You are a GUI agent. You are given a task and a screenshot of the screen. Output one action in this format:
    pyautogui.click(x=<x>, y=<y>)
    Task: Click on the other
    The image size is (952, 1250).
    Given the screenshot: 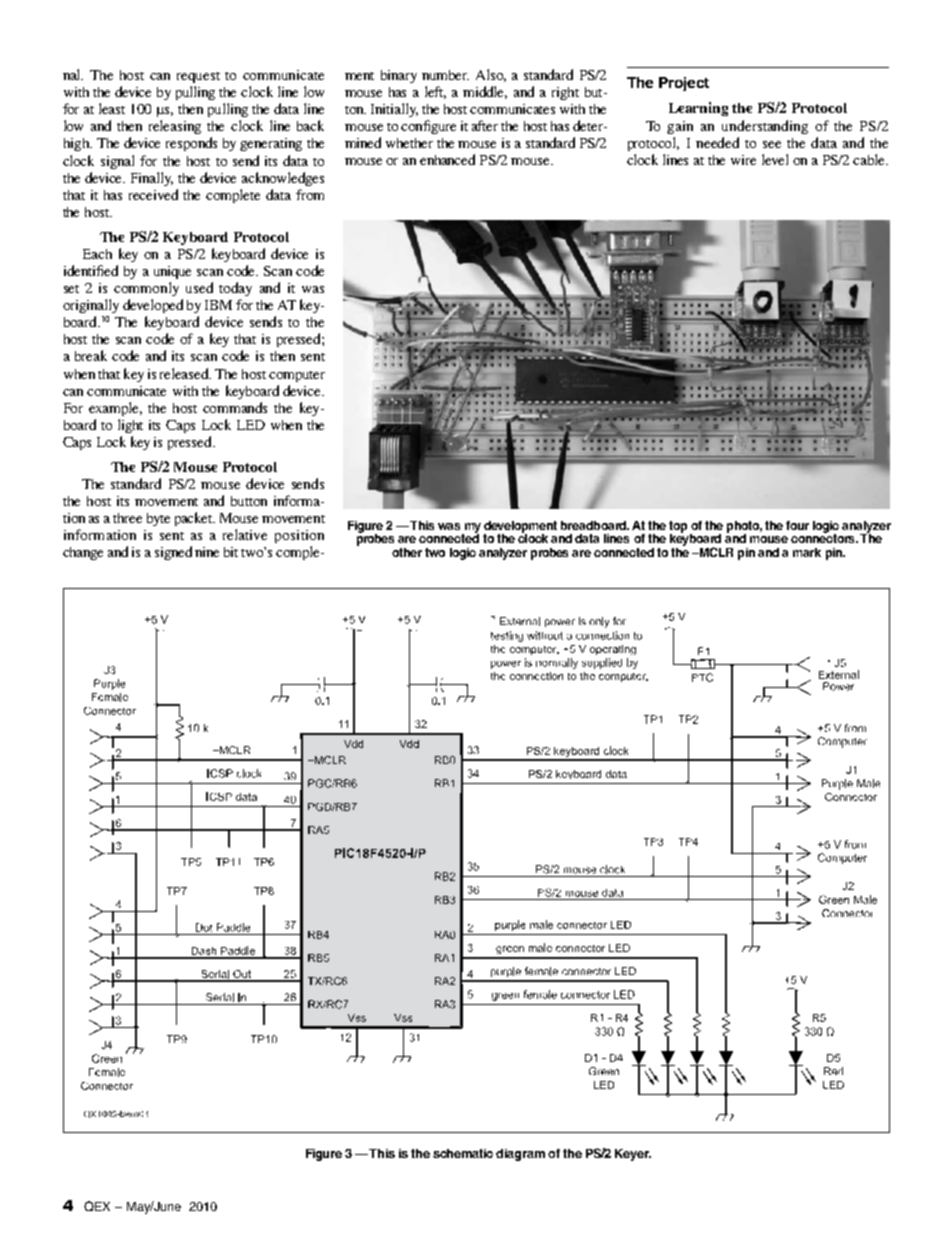 What is the action you would take?
    pyautogui.click(x=407, y=552)
